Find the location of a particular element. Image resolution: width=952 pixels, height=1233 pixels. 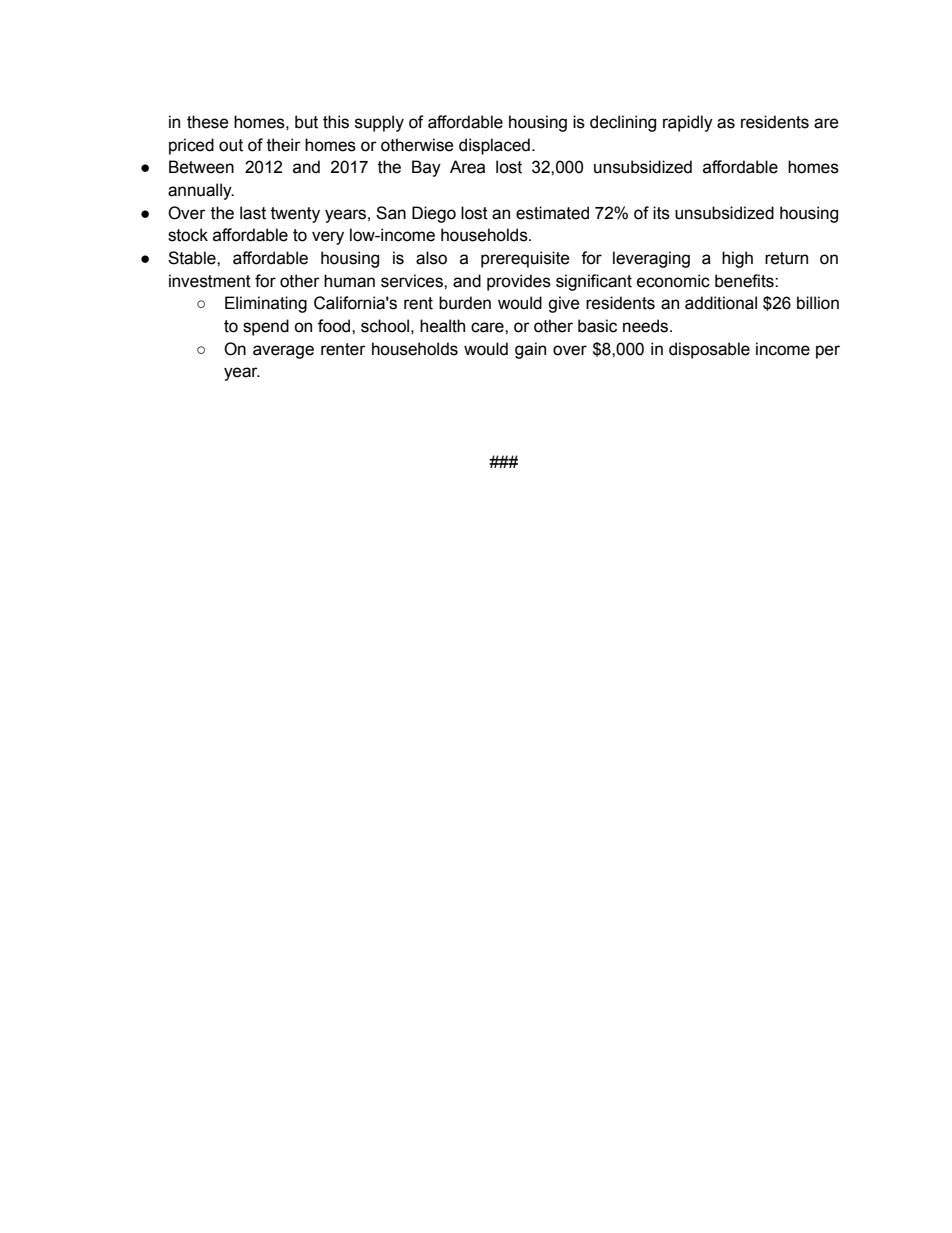

gain is located at coordinates (530, 350).
